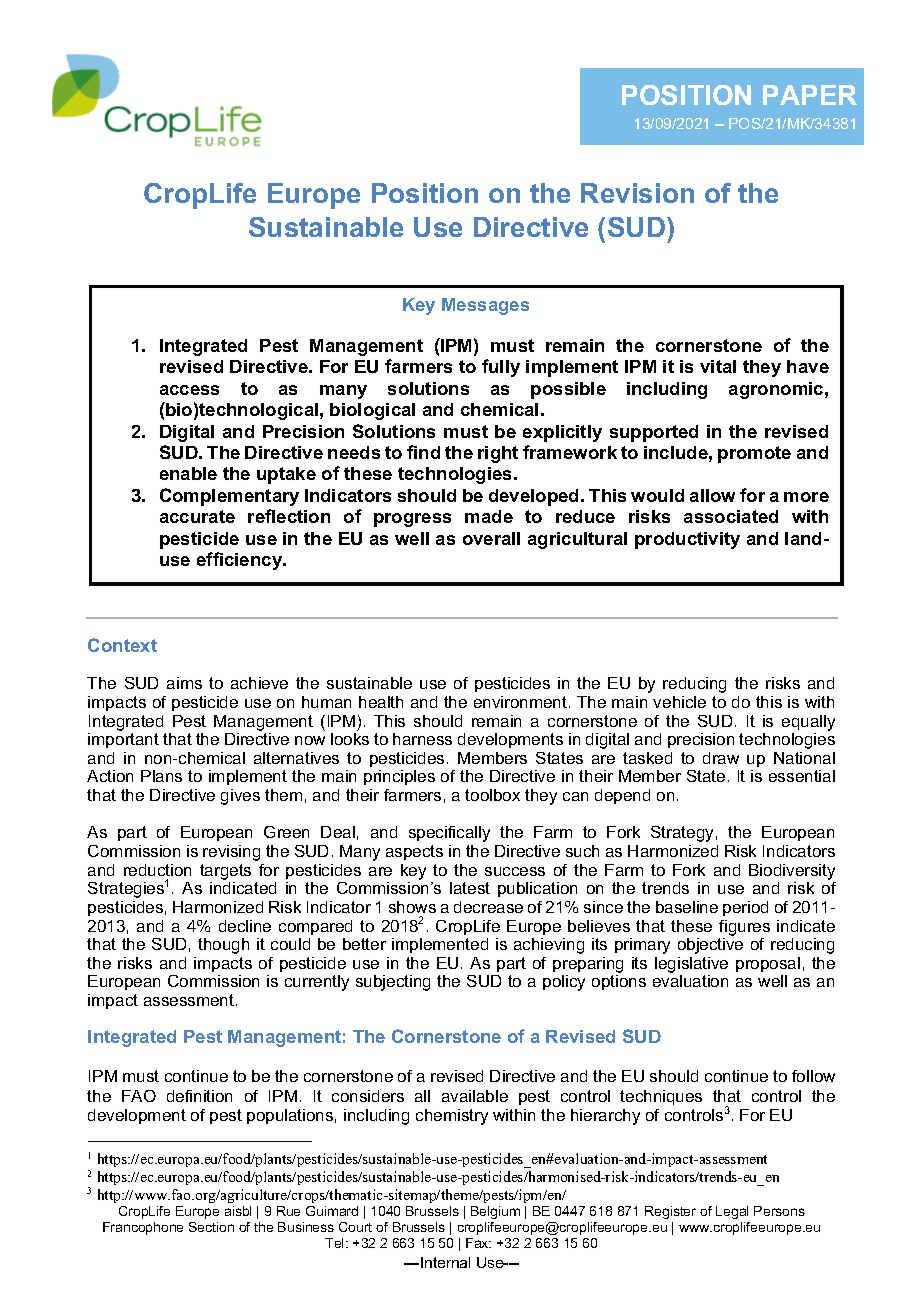 This screenshot has height=1308, width=924. Describe the element at coordinates (211, 1227) in the screenshot. I see `Section` at that location.
